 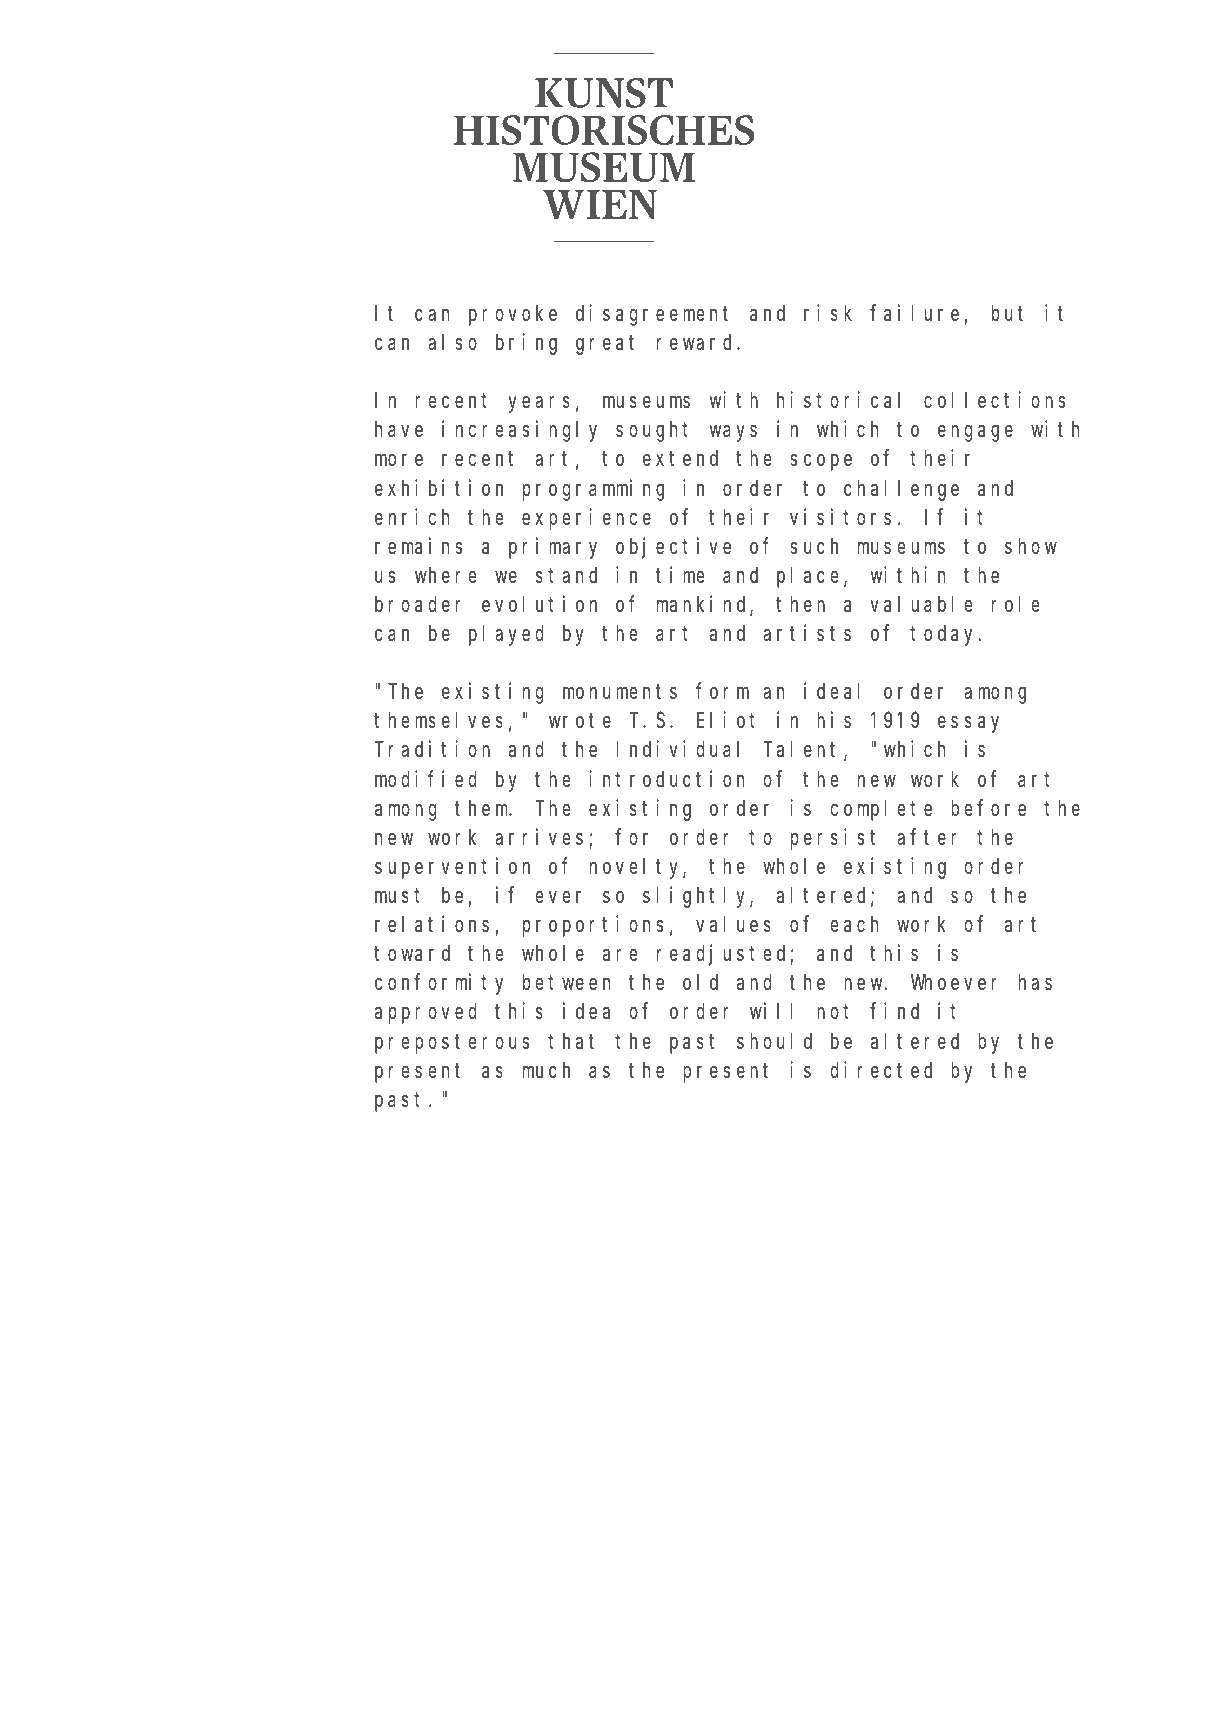 What do you see at coordinates (399, 429) in the screenshot?
I see `have` at bounding box center [399, 429].
